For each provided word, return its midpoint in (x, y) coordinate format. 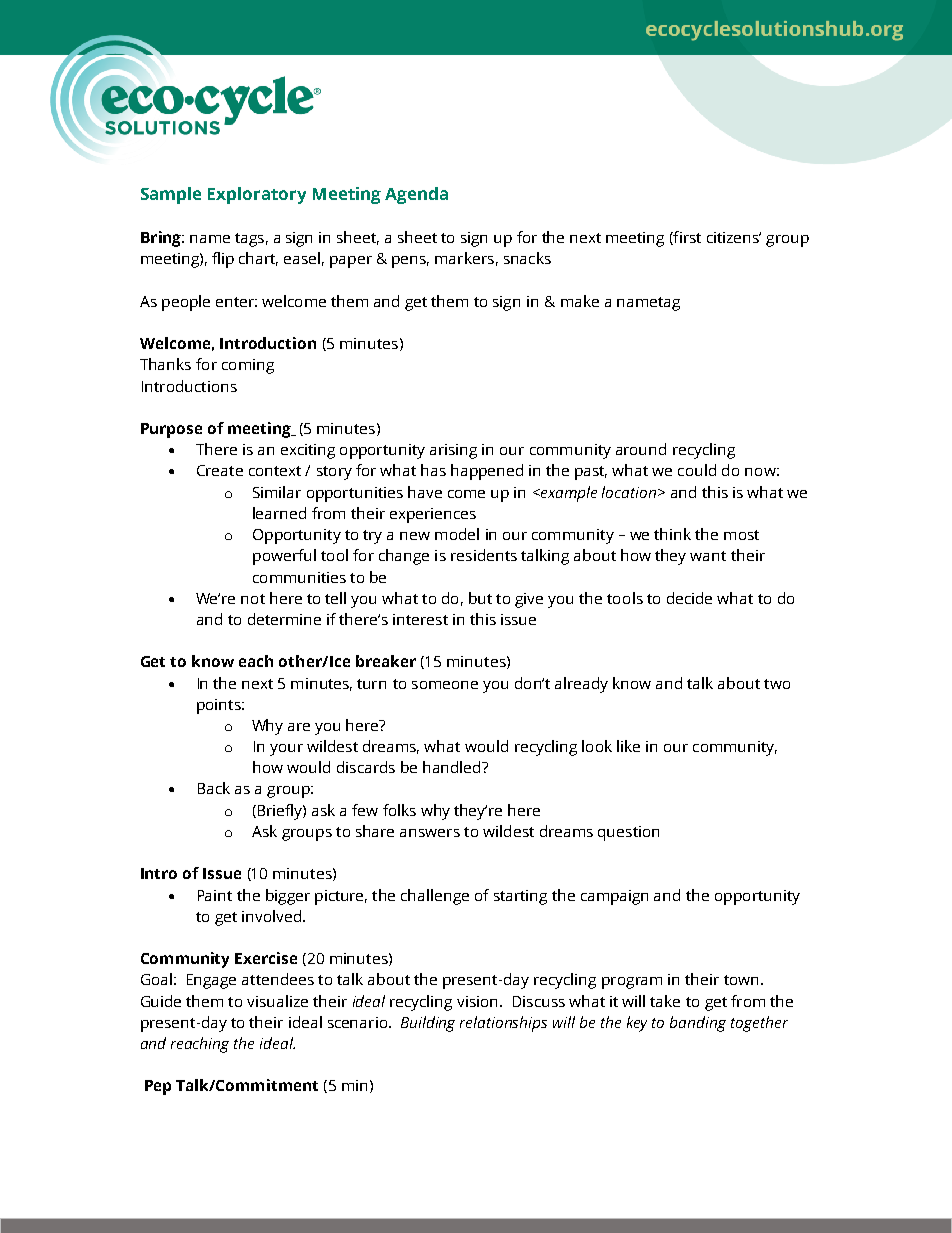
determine (284, 619)
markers (464, 258)
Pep (158, 1087)
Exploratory (257, 195)
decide (689, 598)
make (580, 301)
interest (420, 619)
